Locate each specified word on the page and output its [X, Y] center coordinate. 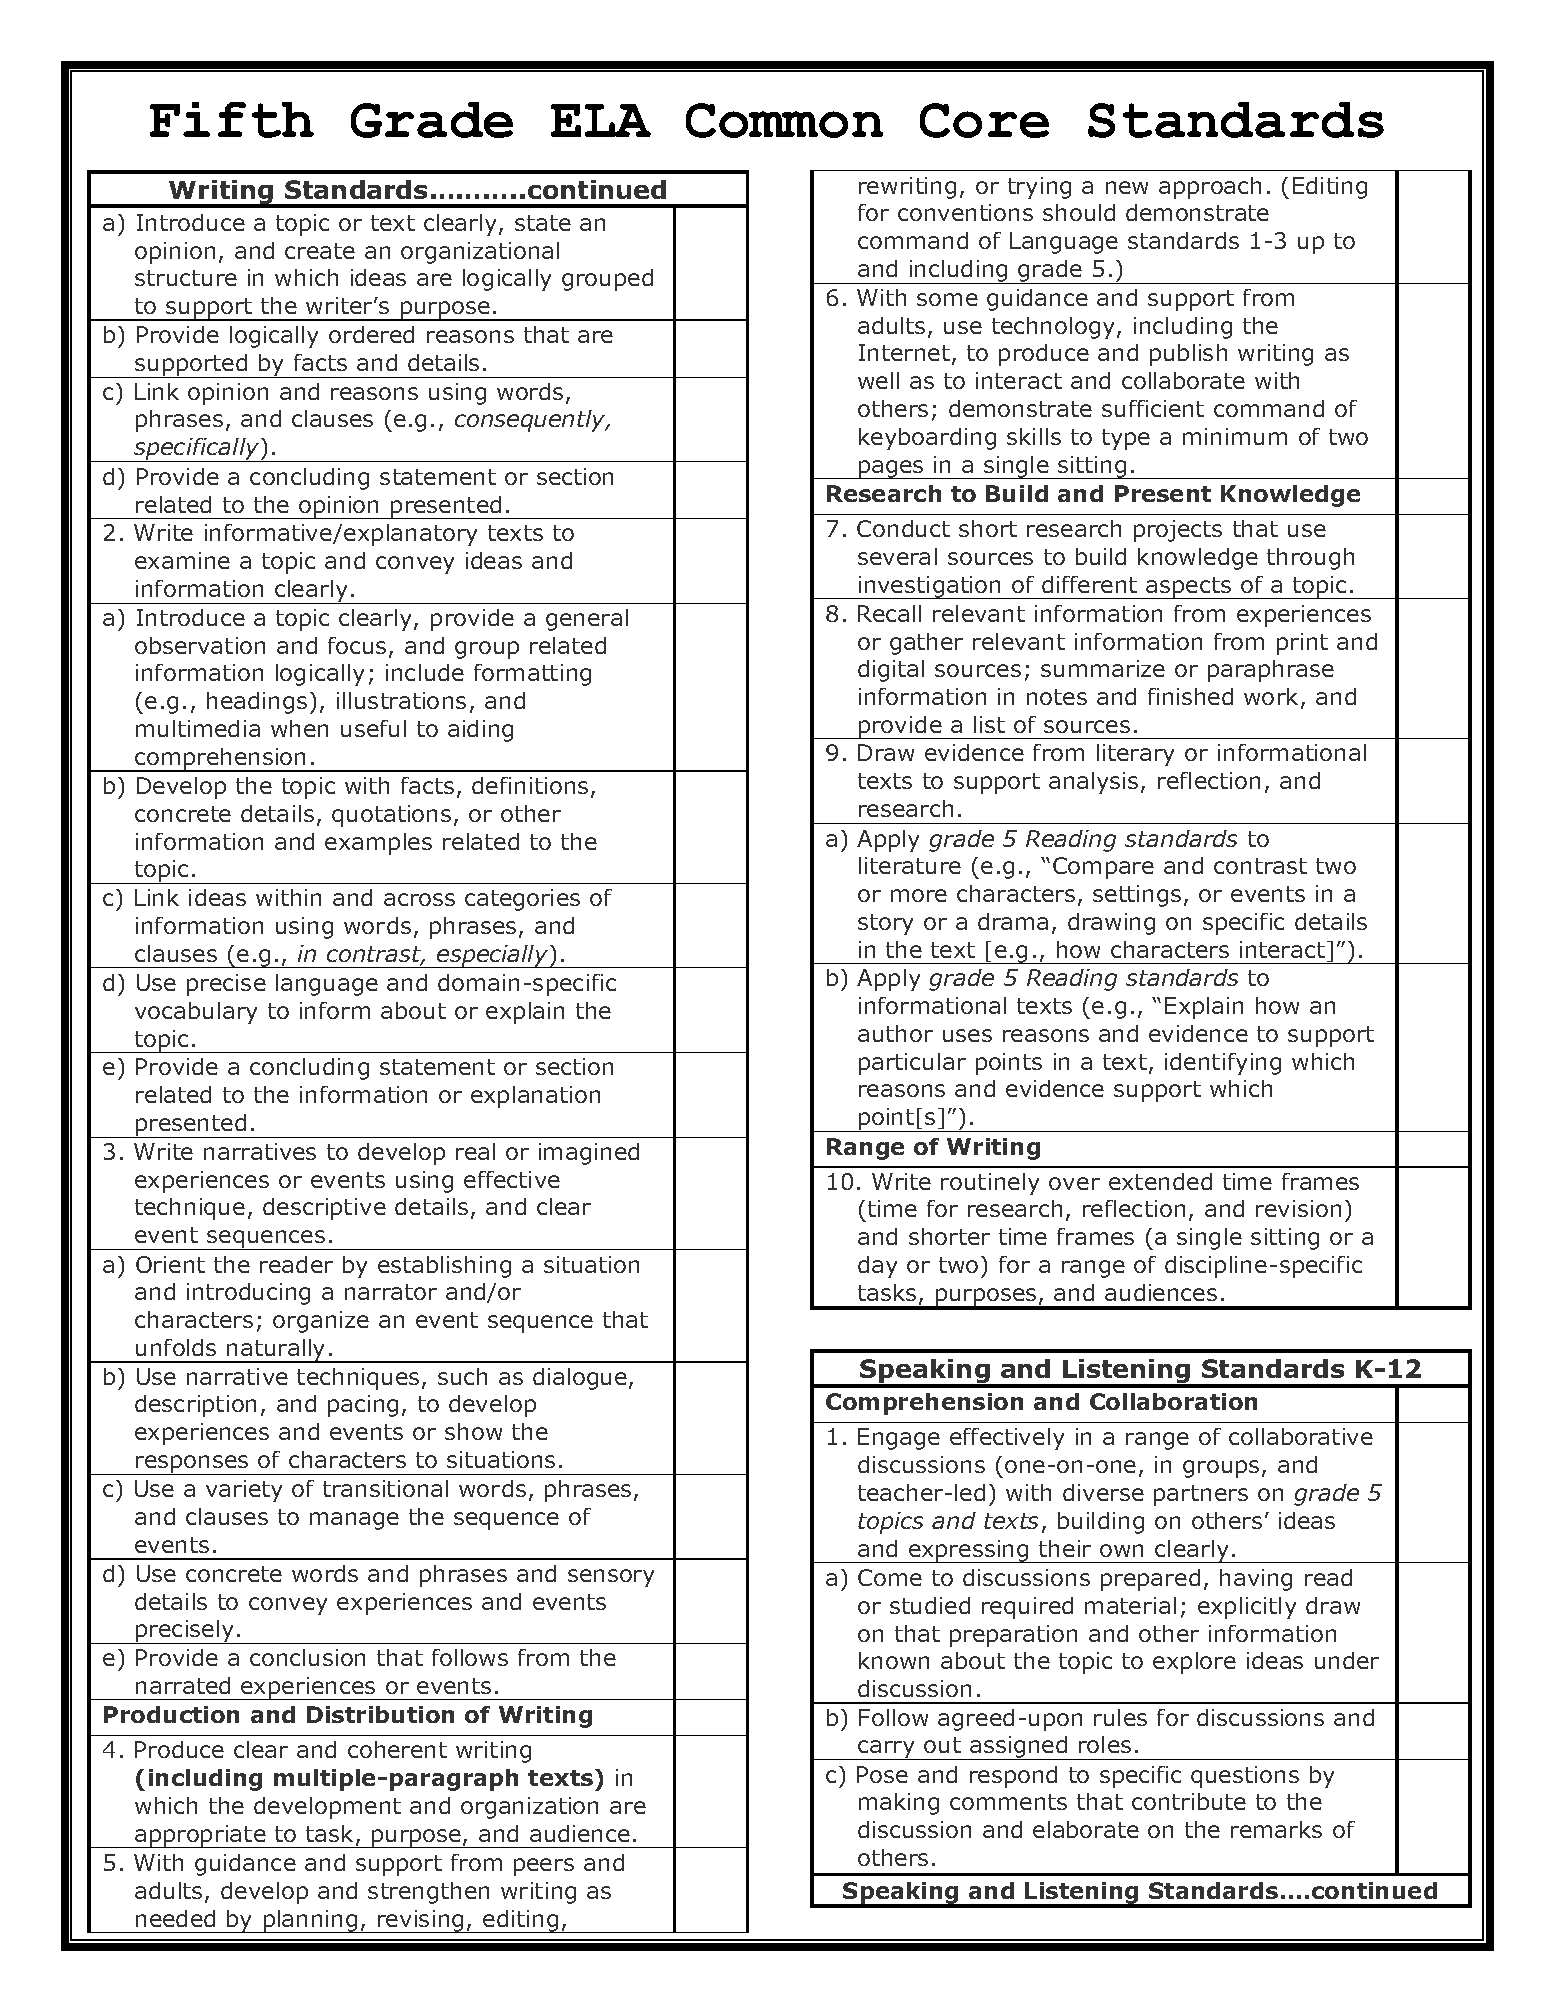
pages [891, 469]
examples [378, 844]
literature [910, 865]
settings [1137, 896]
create [320, 251]
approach [1210, 188]
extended [1160, 1181]
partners [1201, 1495]
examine [182, 560]
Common [784, 120]
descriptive [324, 1209]
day [877, 1267]
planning [311, 1921]
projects [1178, 531]
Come [890, 1577]
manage [354, 1521]
